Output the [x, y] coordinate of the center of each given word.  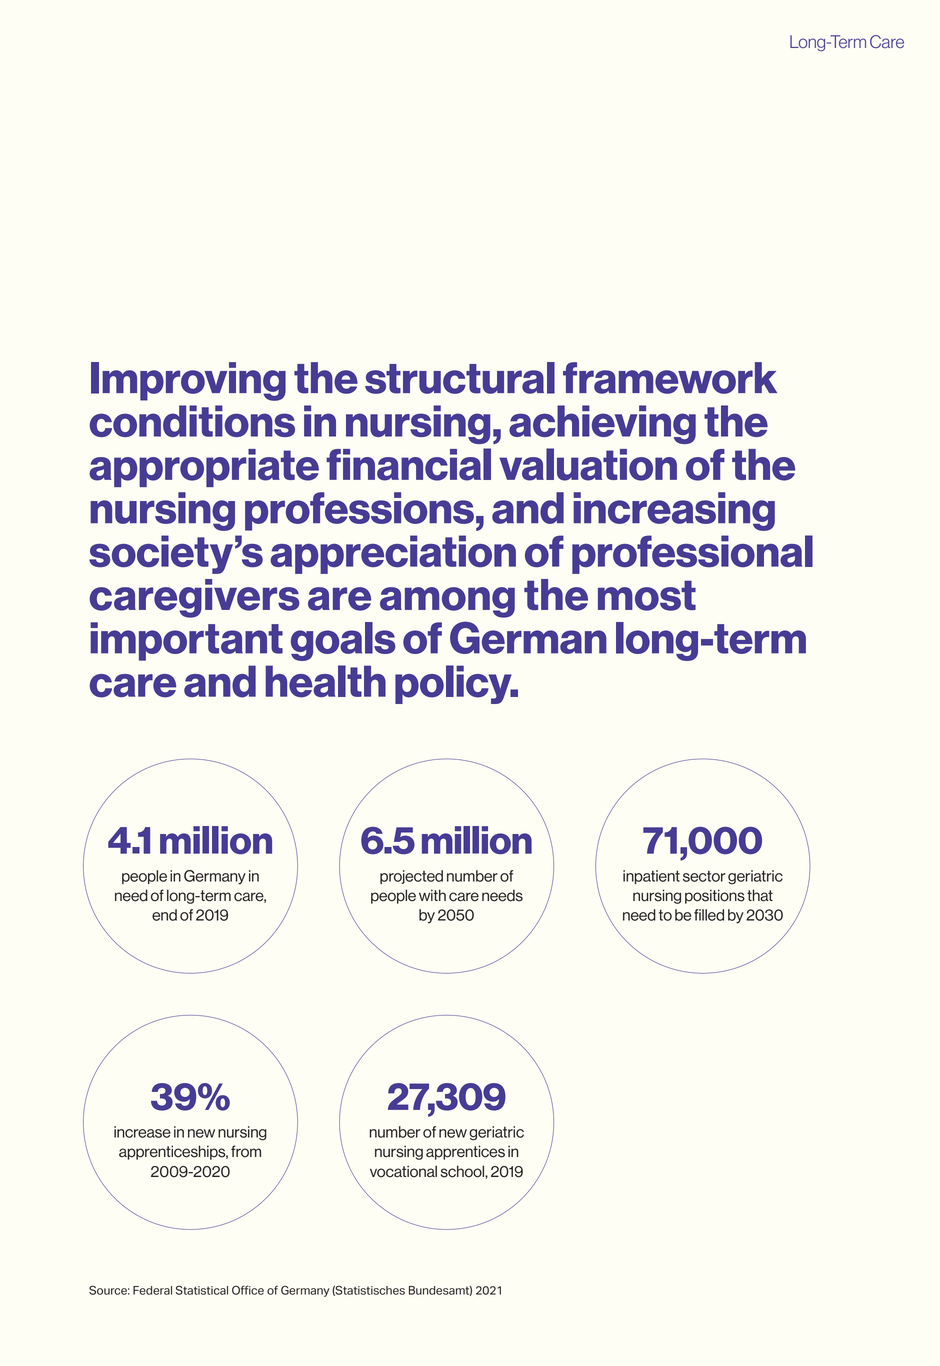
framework [670, 378]
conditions [192, 421]
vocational [403, 1171]
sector [704, 876]
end [164, 915]
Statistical [202, 1290]
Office [248, 1290]
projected [411, 877]
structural [460, 378]
